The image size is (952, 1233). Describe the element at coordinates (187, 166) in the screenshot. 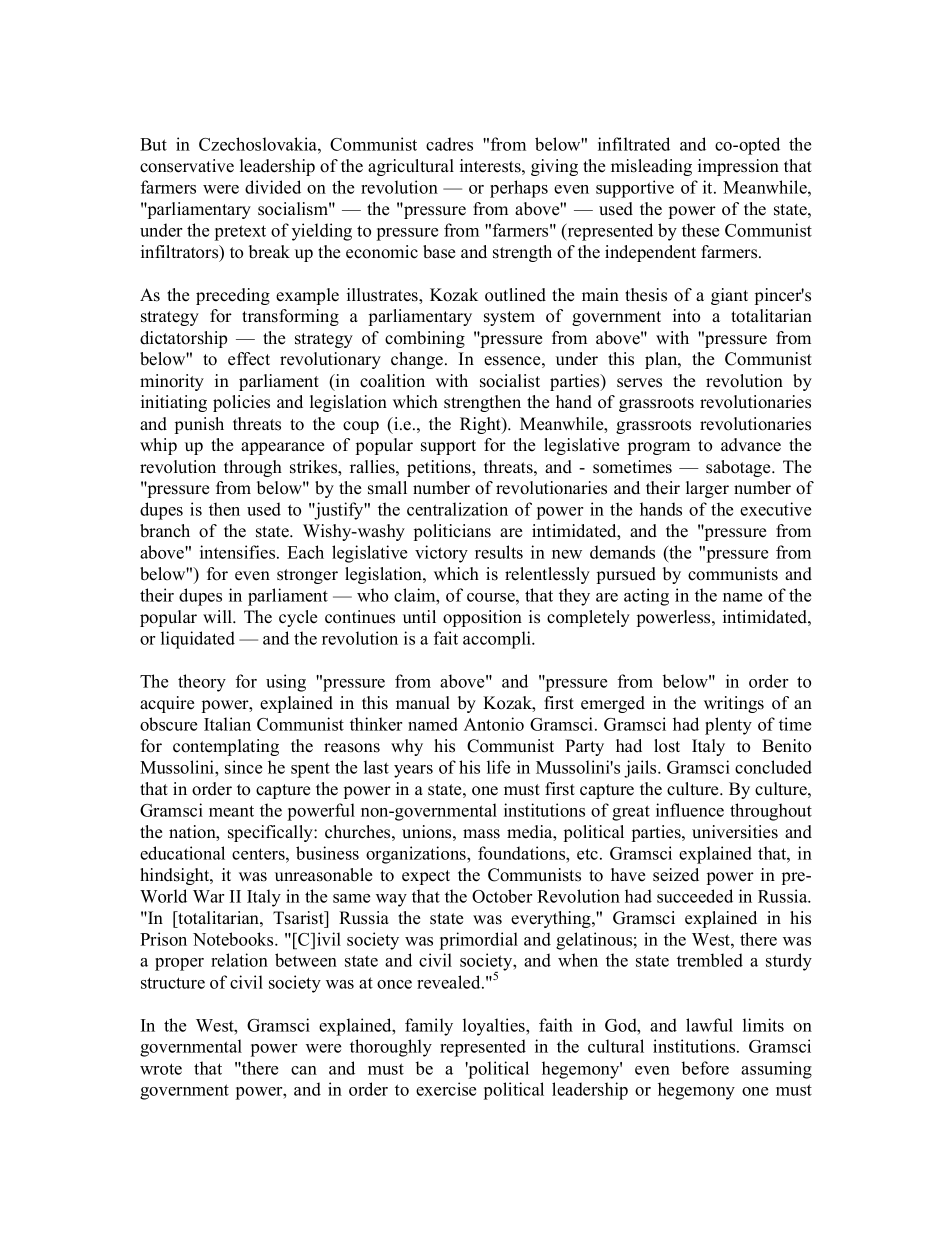

I see `conservative` at that location.
